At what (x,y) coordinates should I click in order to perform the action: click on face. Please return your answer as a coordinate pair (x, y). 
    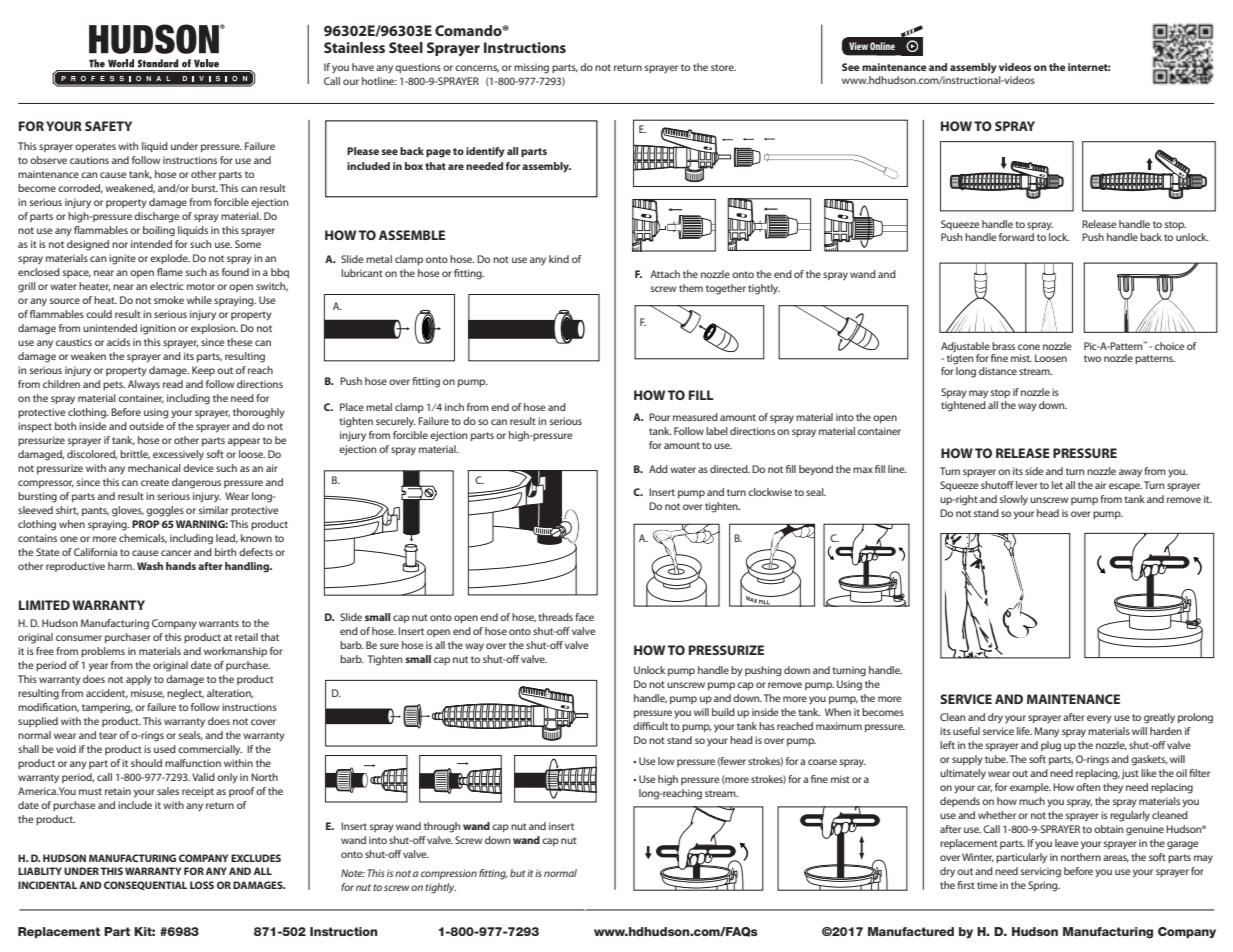
    Looking at the image, I should click on (584, 617).
